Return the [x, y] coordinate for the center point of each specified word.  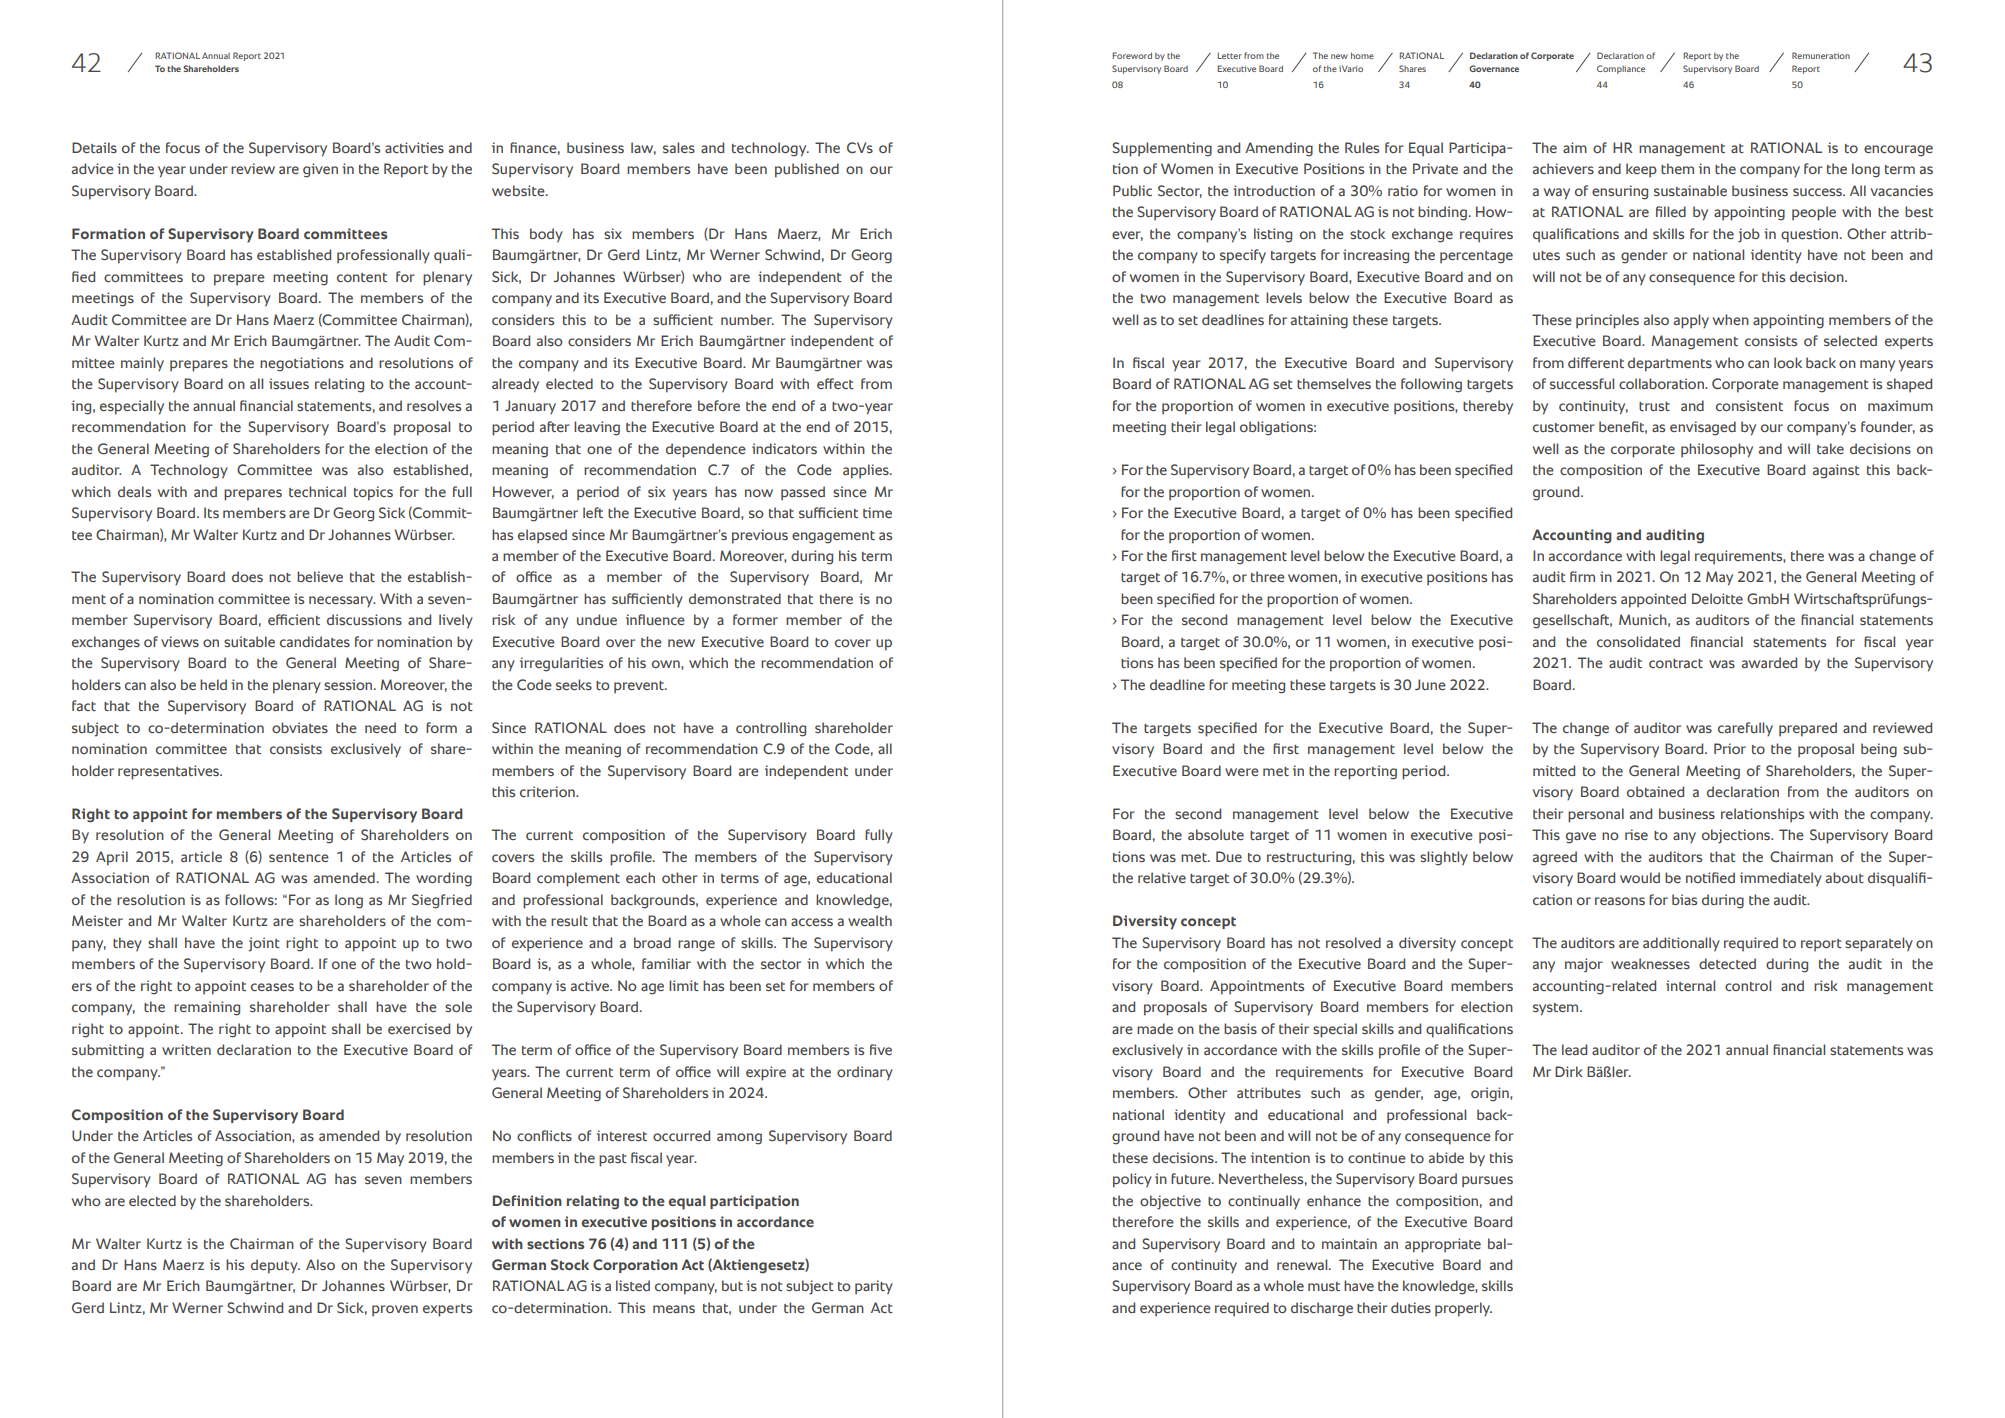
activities [414, 147]
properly [1463, 1309]
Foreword [1132, 55]
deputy [275, 1266]
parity [874, 1287]
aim [1575, 147]
